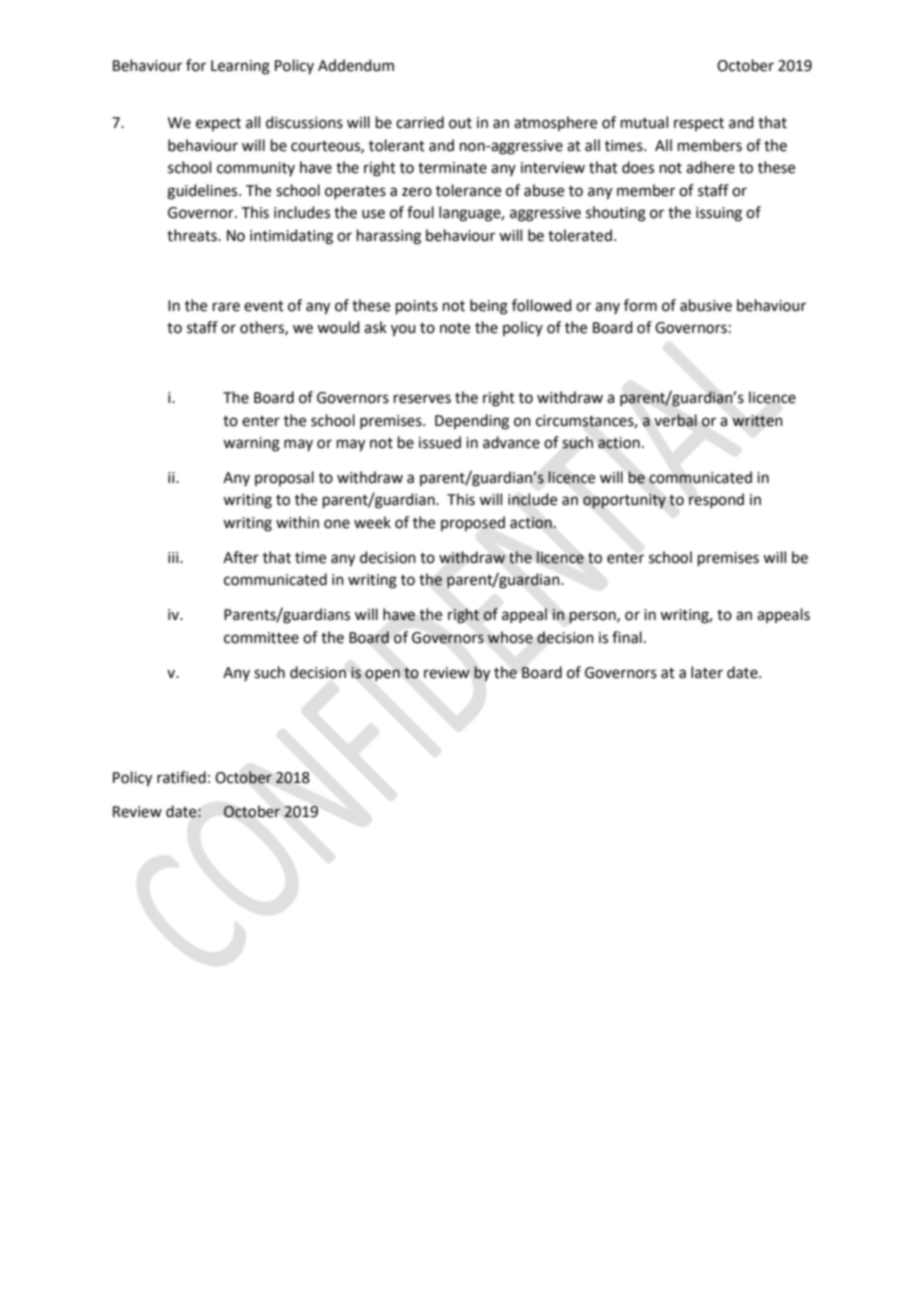 This screenshot has width=924, height=1308. Describe the element at coordinates (455, 328) in the screenshot. I see `note` at that location.
